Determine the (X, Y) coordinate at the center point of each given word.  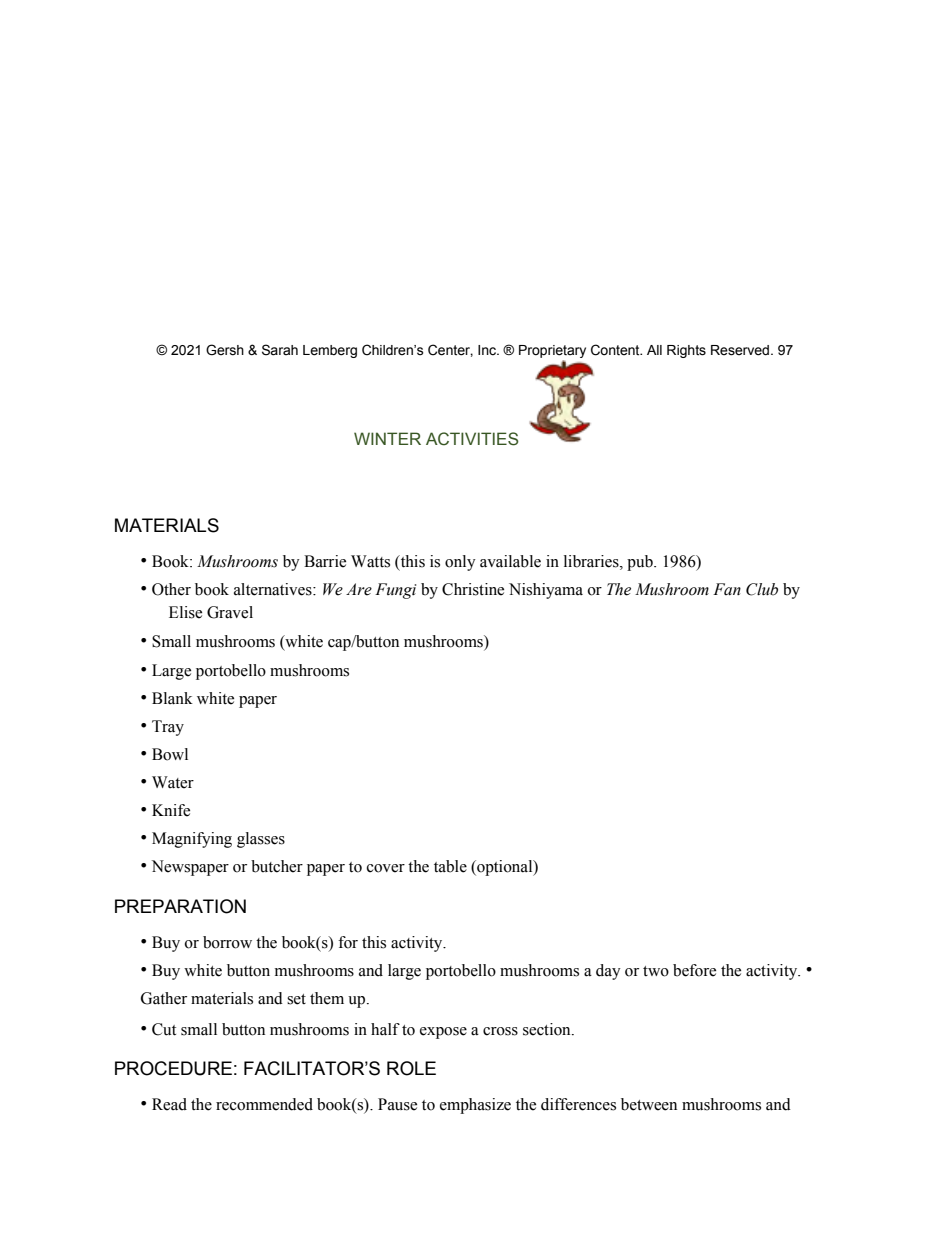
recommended (264, 1104)
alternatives (274, 589)
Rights (686, 351)
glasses (261, 840)
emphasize (475, 1106)
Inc (488, 350)
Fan (727, 589)
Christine (473, 589)
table (450, 866)
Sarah (280, 350)
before (694, 970)
